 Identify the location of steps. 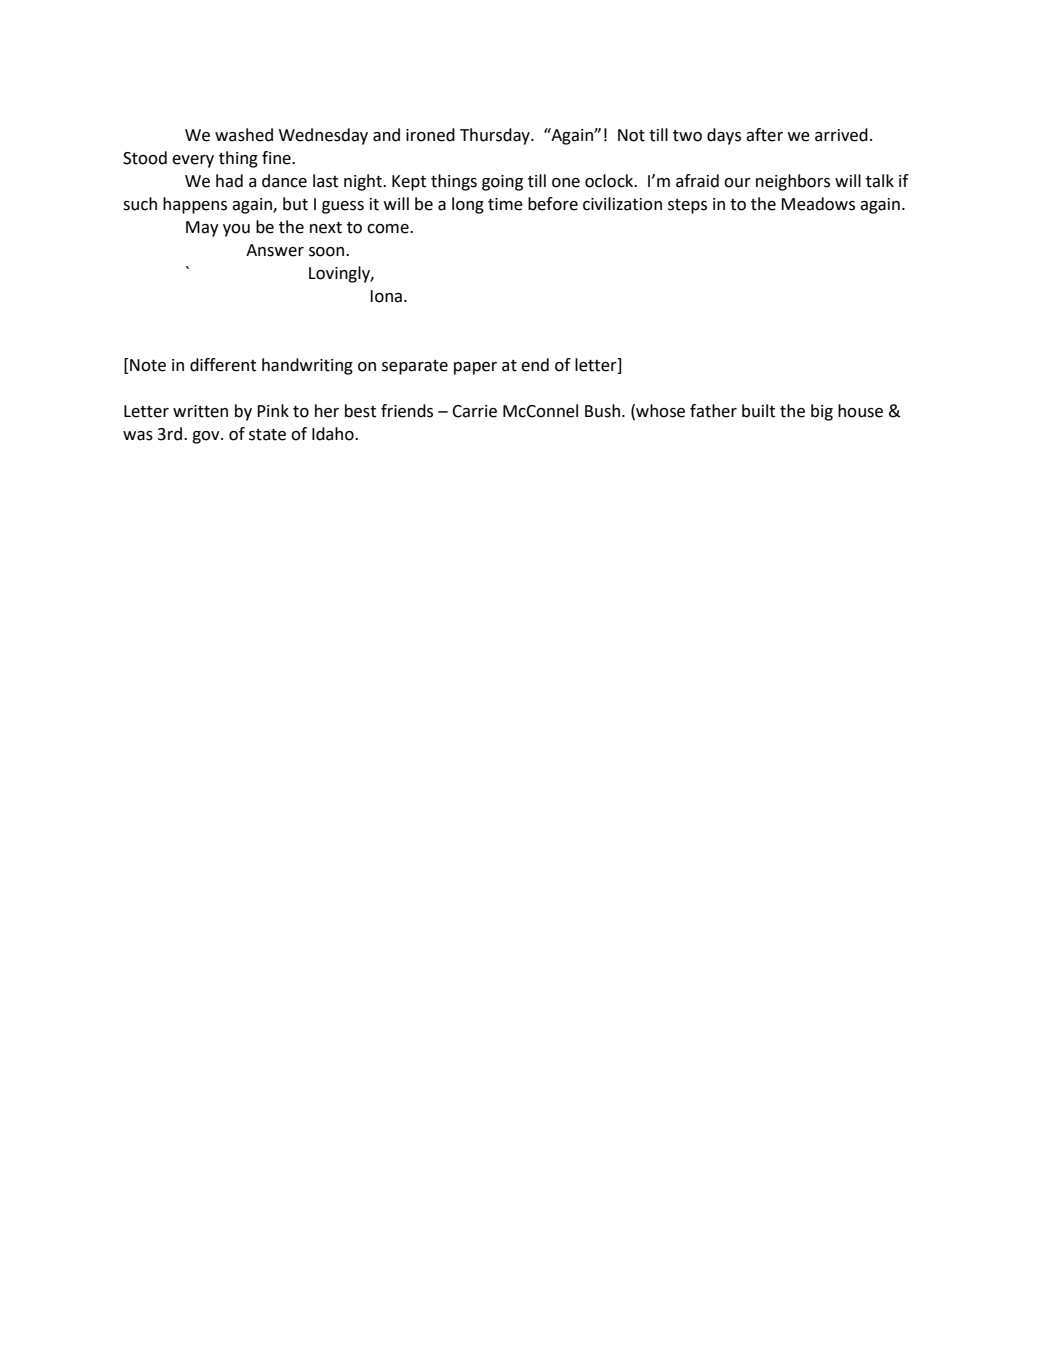
(687, 206).
